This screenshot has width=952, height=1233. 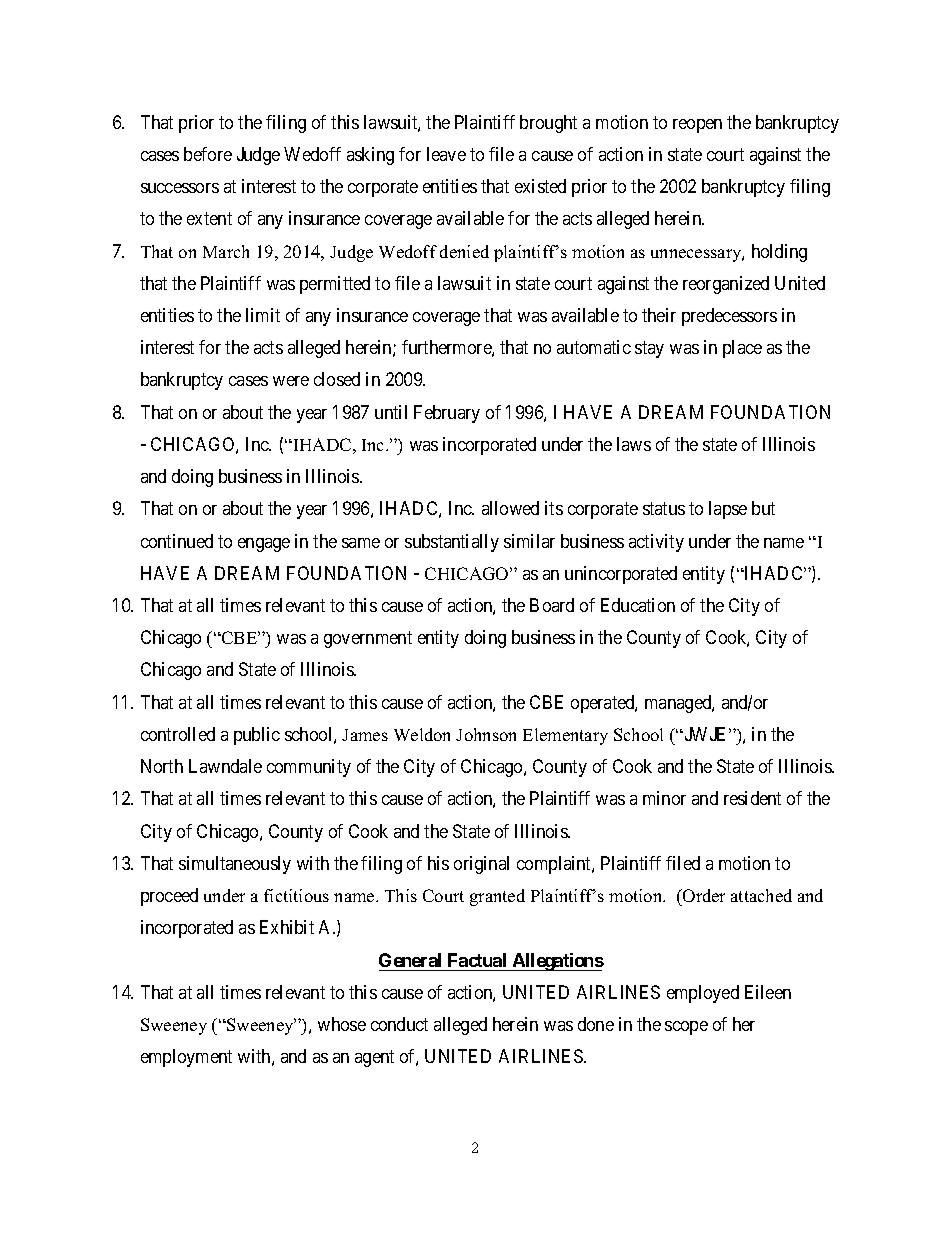 What do you see at coordinates (742, 349) in the screenshot?
I see `place` at bounding box center [742, 349].
